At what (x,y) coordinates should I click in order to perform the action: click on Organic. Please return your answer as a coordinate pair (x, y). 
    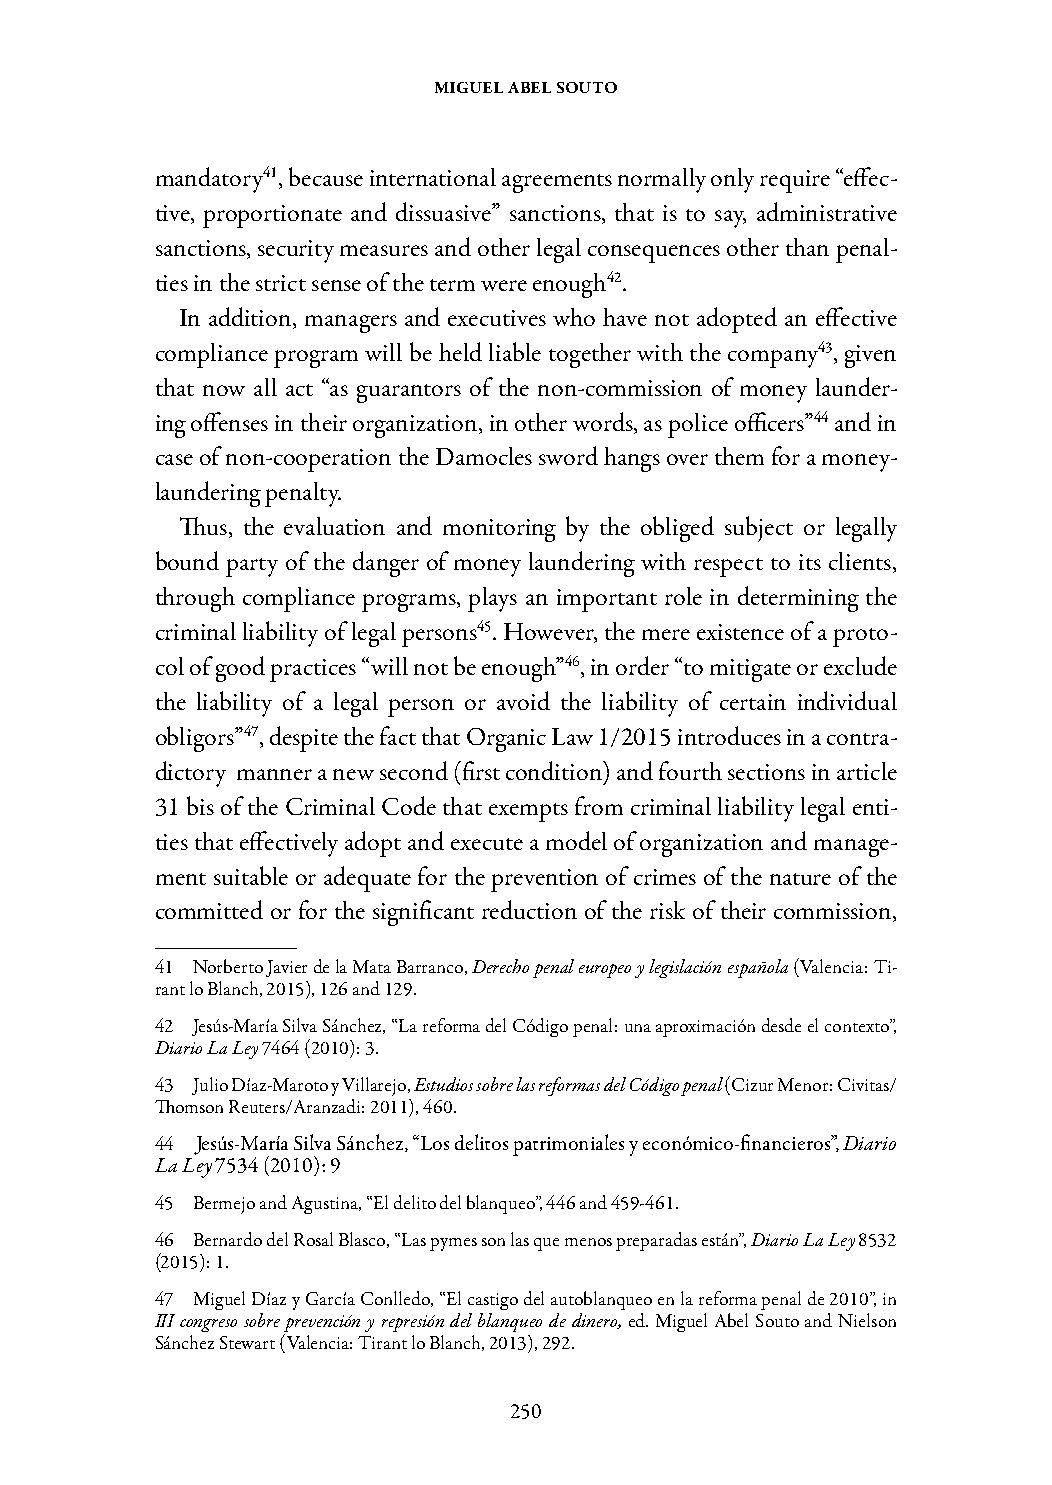
    Looking at the image, I should click on (506, 740).
